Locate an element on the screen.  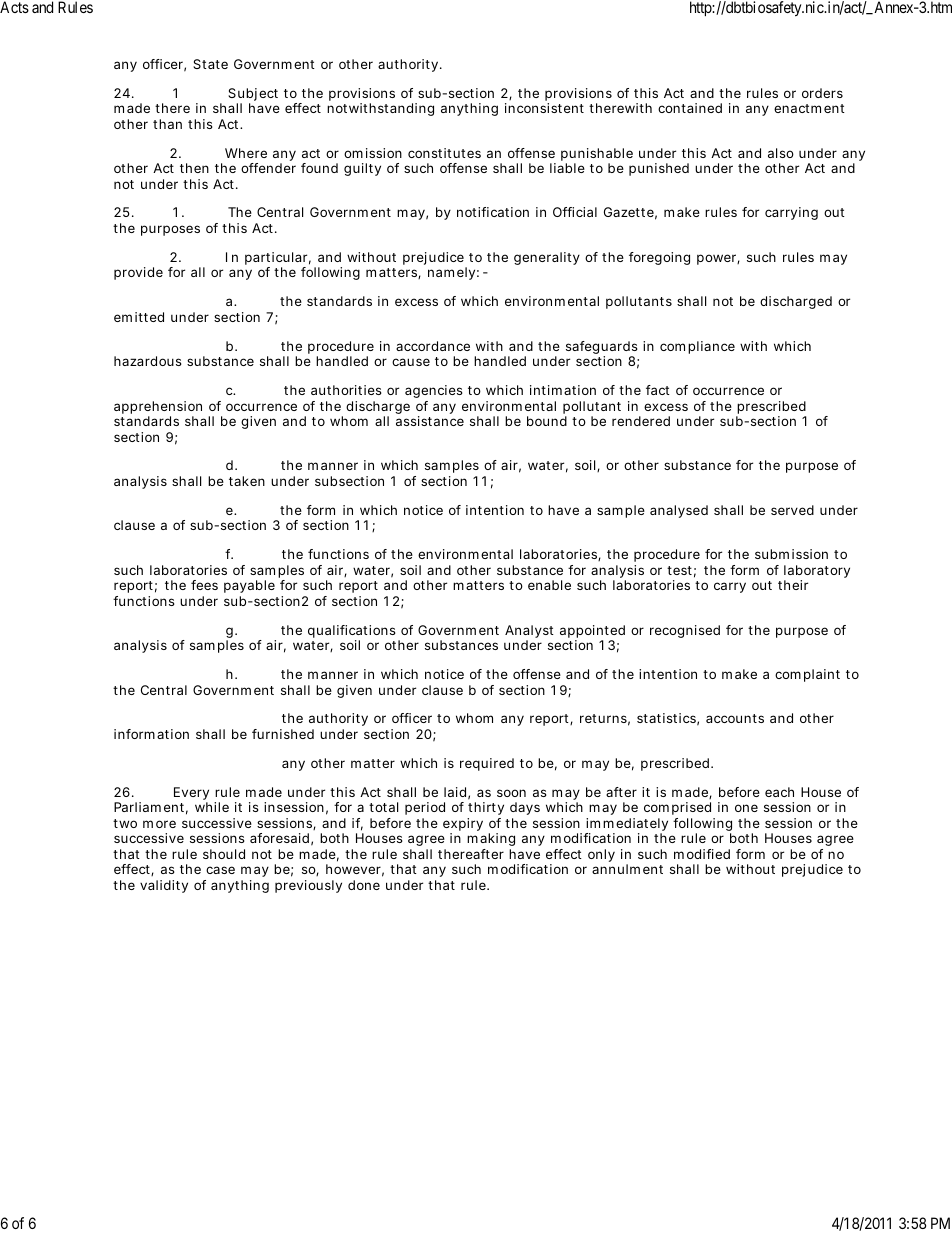
power is located at coordinates (718, 259).
